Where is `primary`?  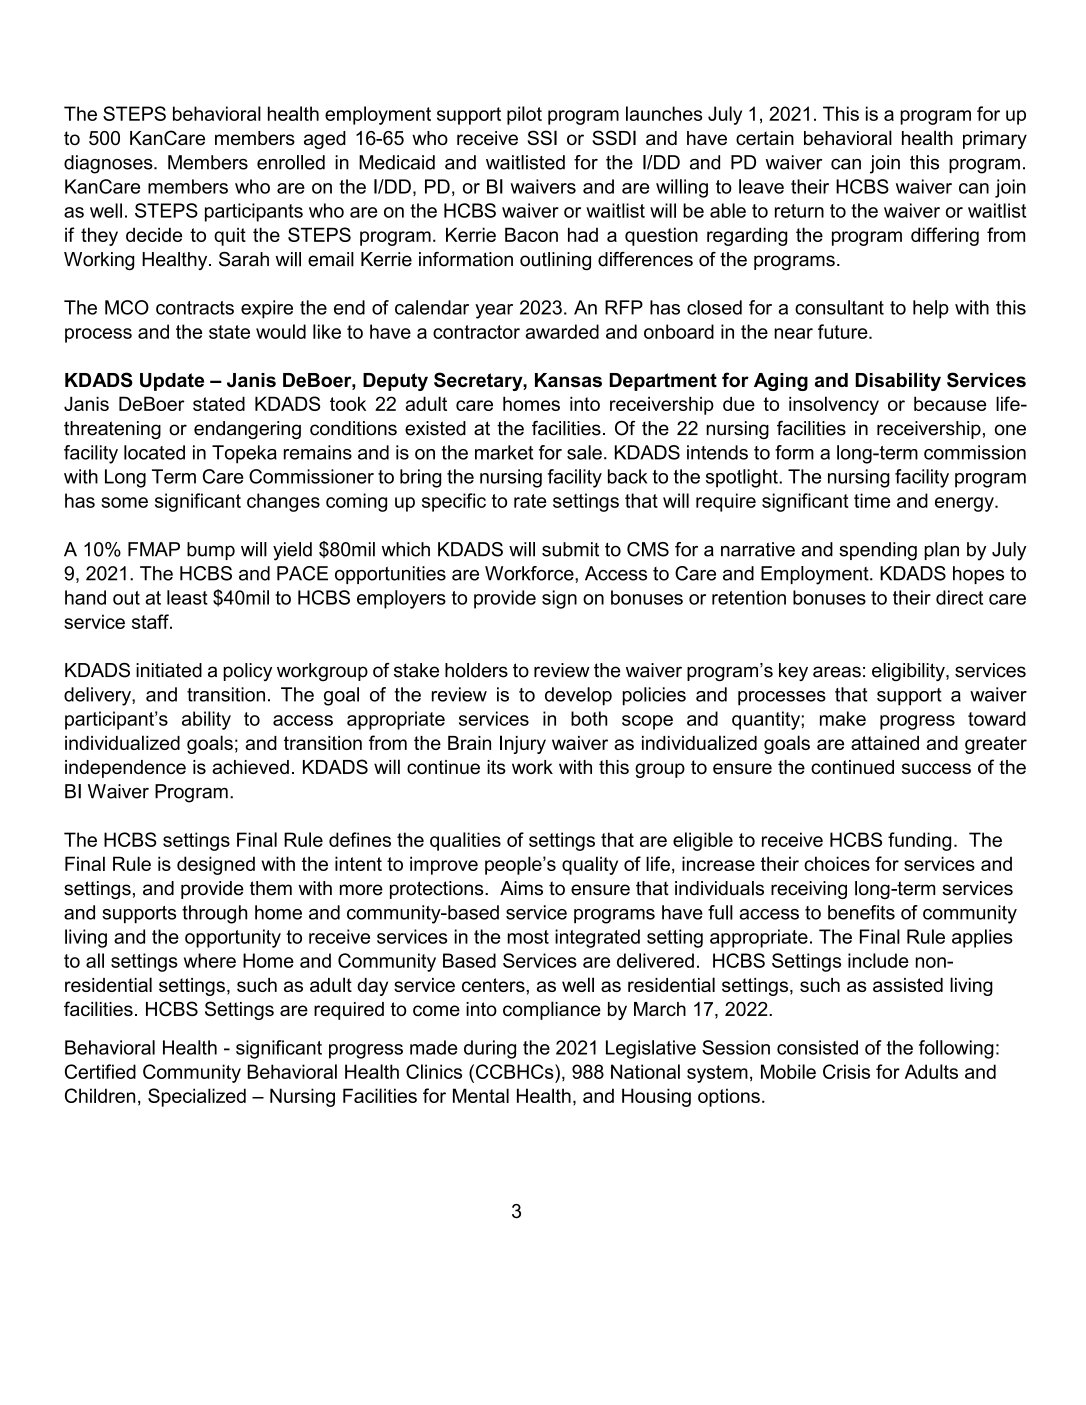 primary is located at coordinates (995, 140).
